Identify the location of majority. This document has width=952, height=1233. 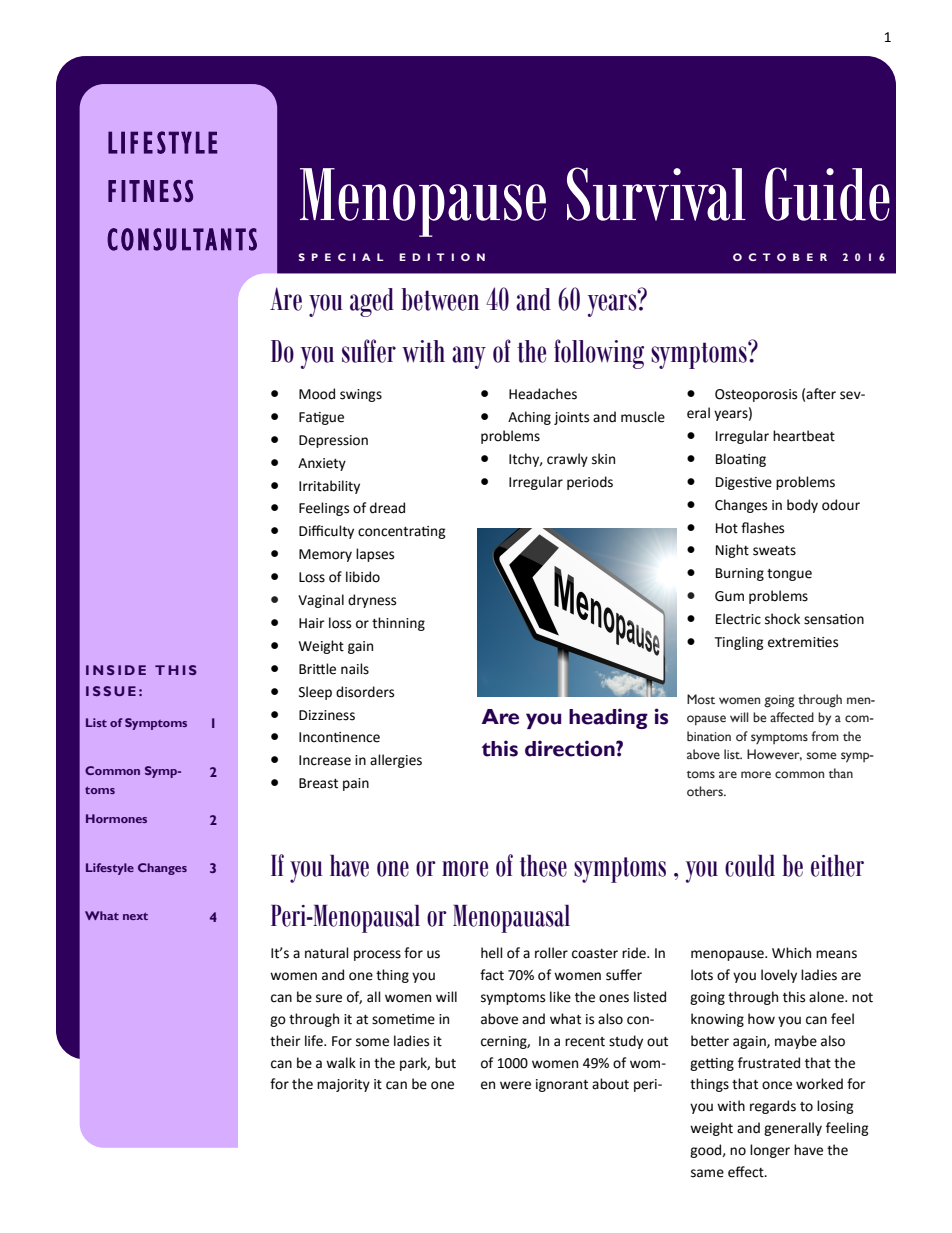
(343, 1085).
